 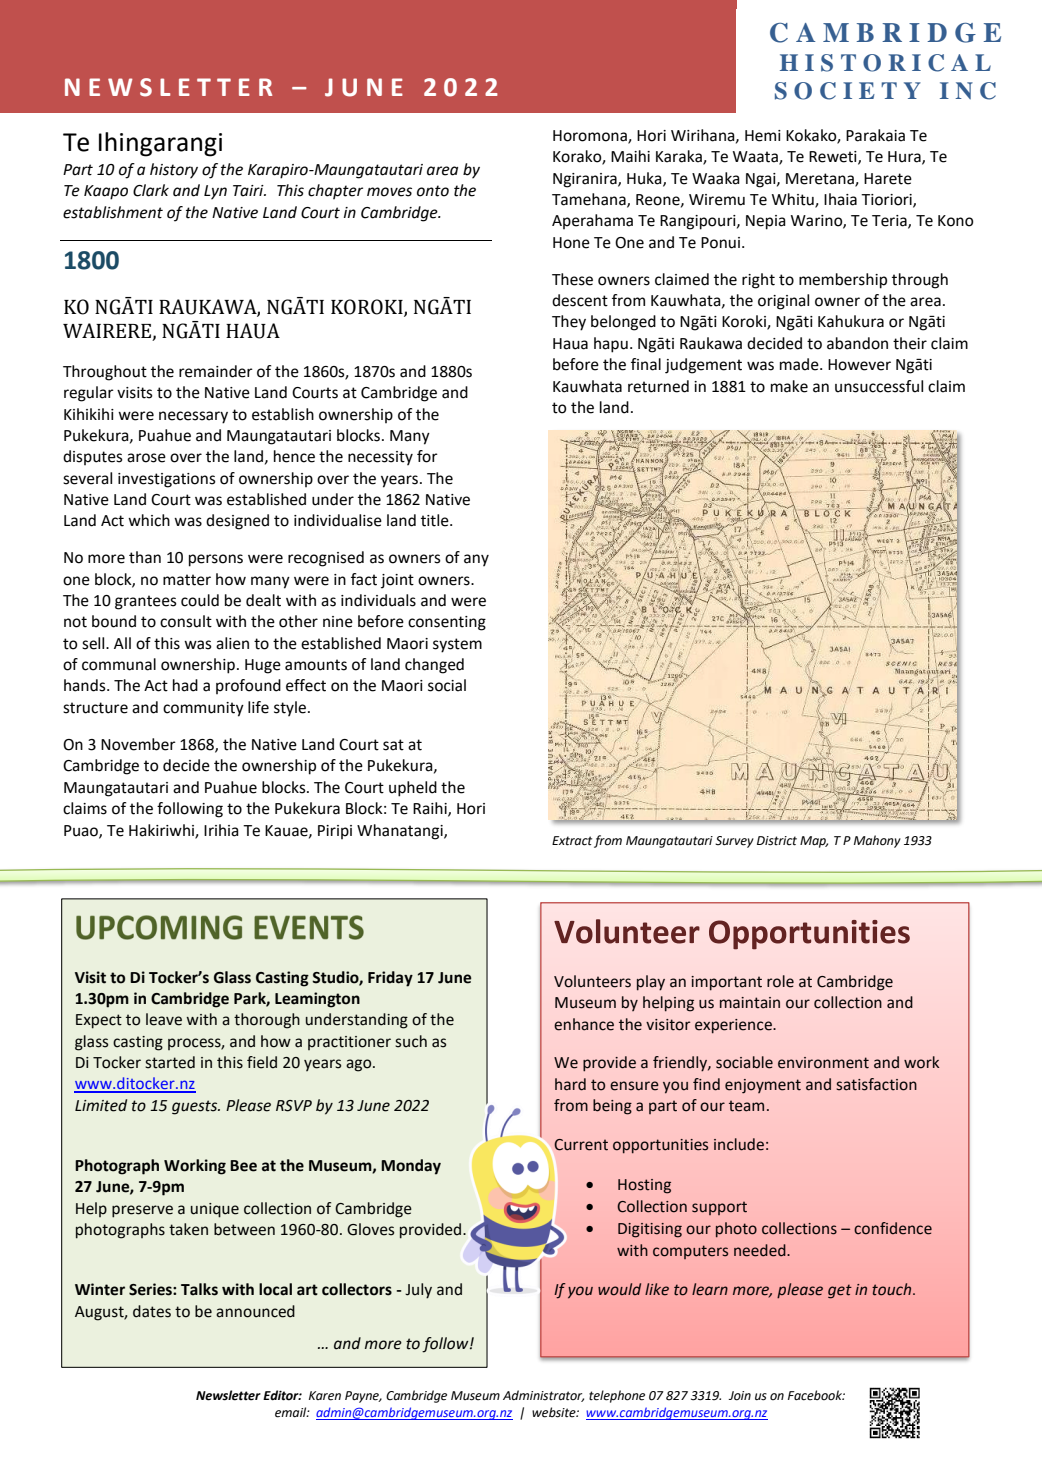 What do you see at coordinates (955, 221) in the screenshot?
I see `Kono` at bounding box center [955, 221].
